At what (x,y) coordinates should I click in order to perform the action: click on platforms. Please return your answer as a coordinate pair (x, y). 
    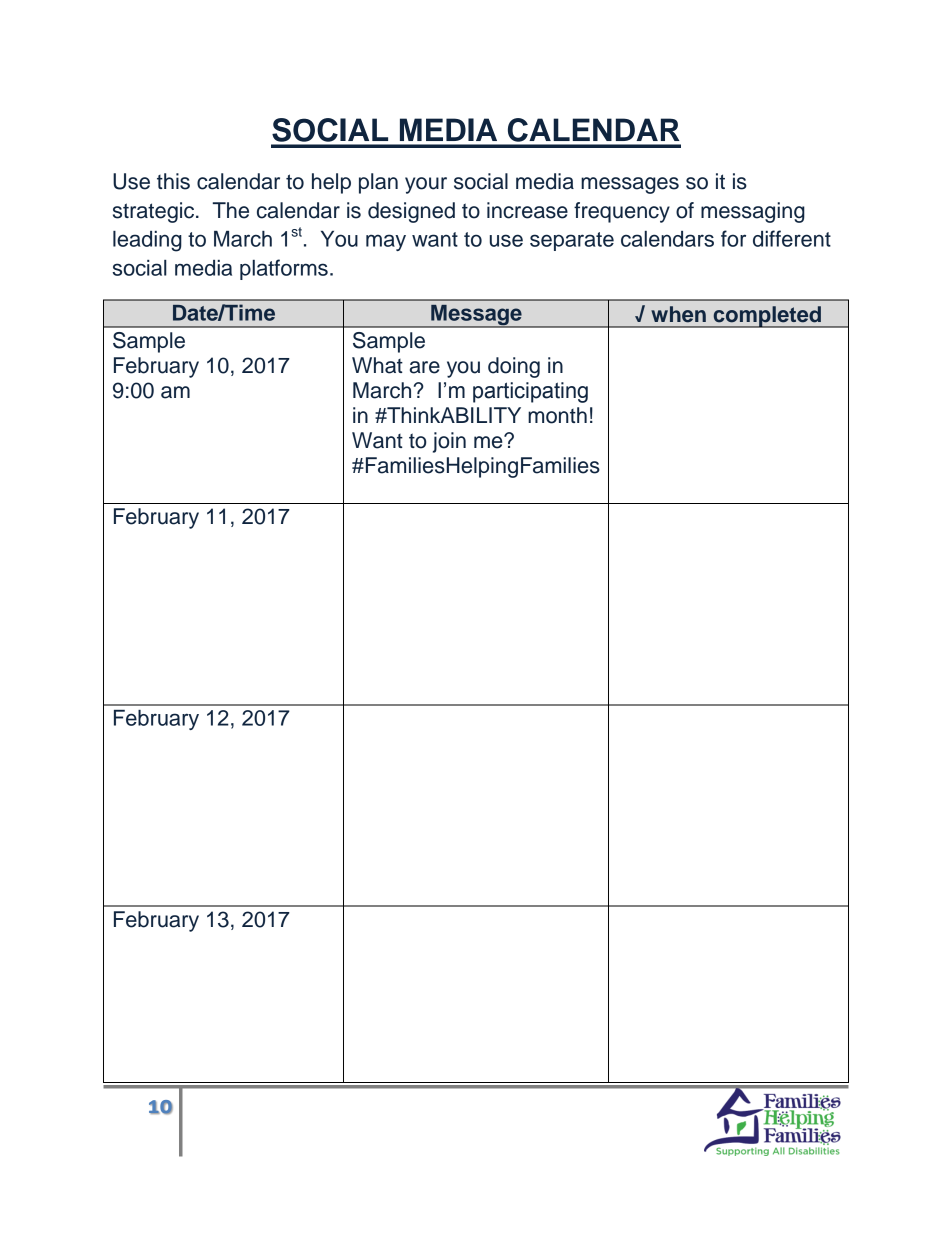
    Looking at the image, I should click on (284, 269).
